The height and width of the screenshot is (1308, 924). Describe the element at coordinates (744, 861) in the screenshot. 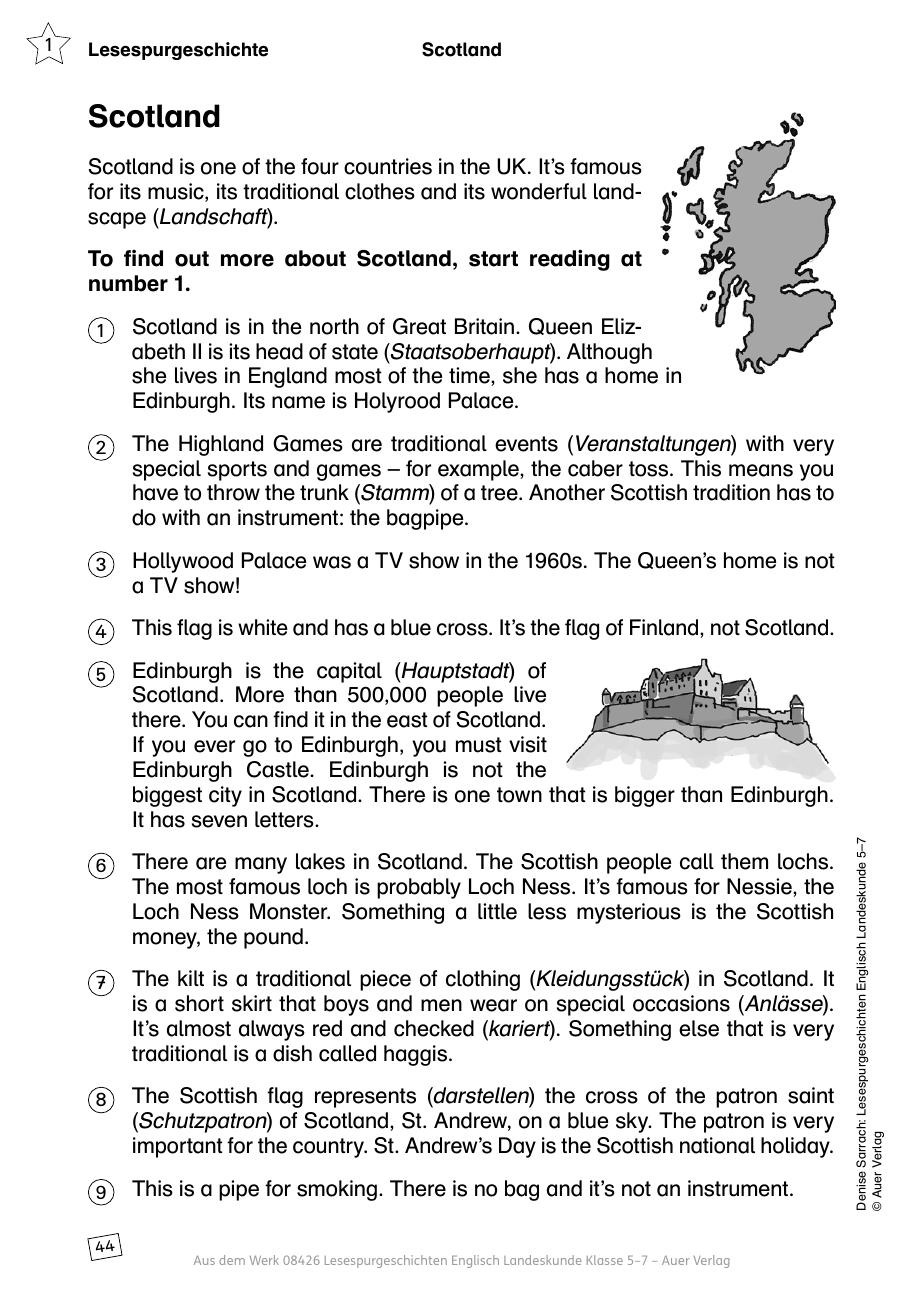

I see `them` at that location.
